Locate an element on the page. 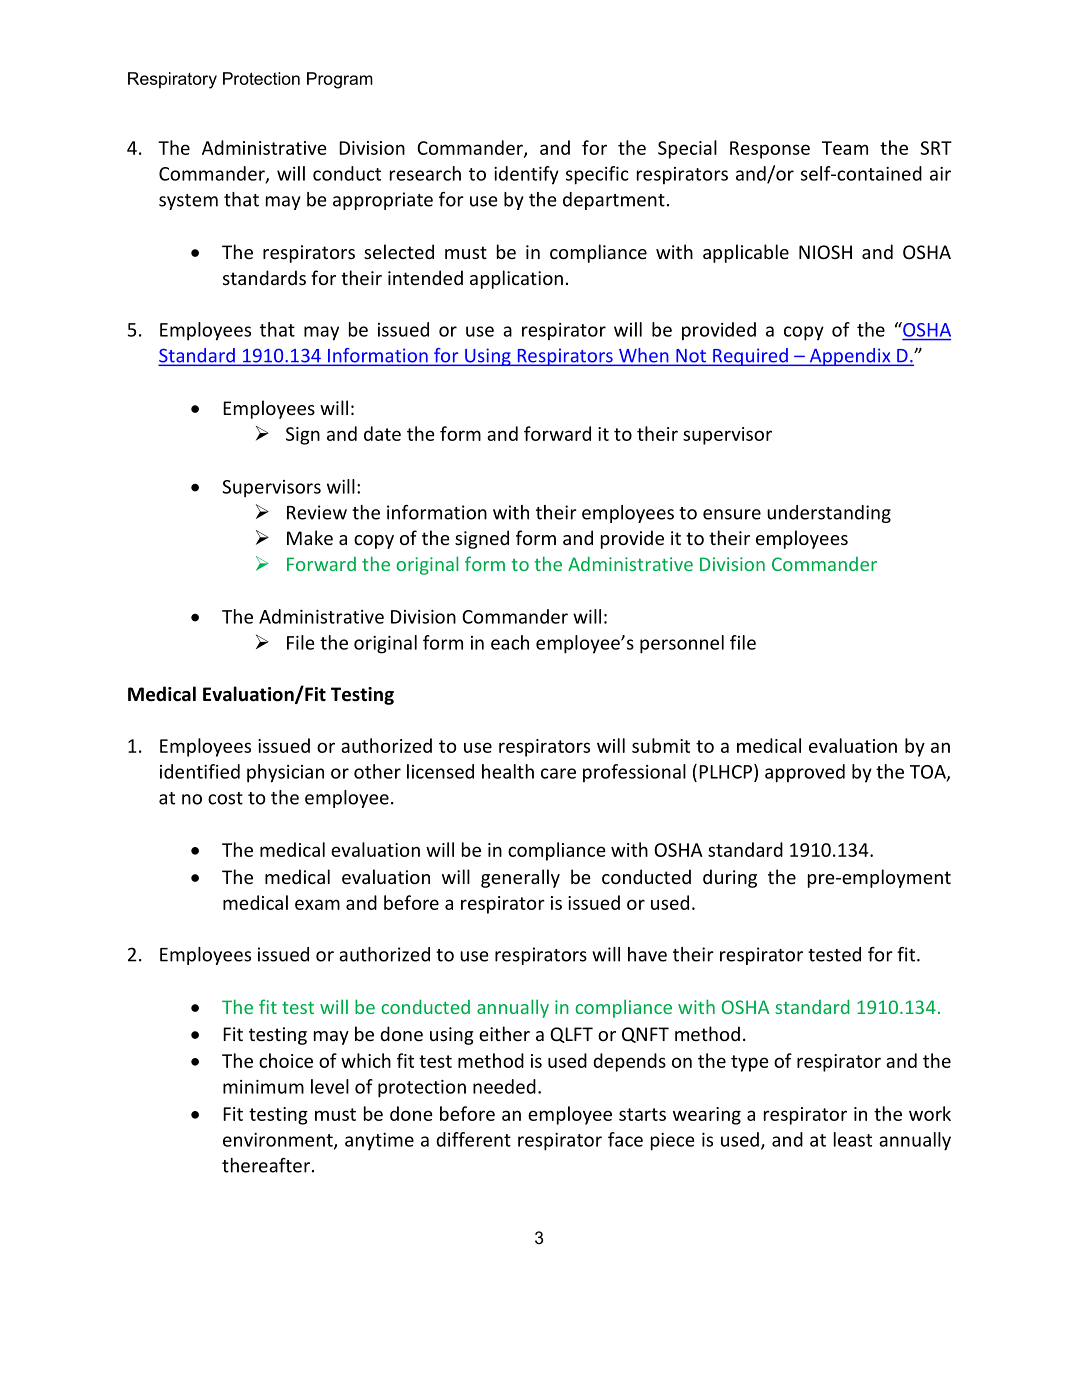 The width and height of the document is (1078, 1395). Team is located at coordinates (845, 148).
